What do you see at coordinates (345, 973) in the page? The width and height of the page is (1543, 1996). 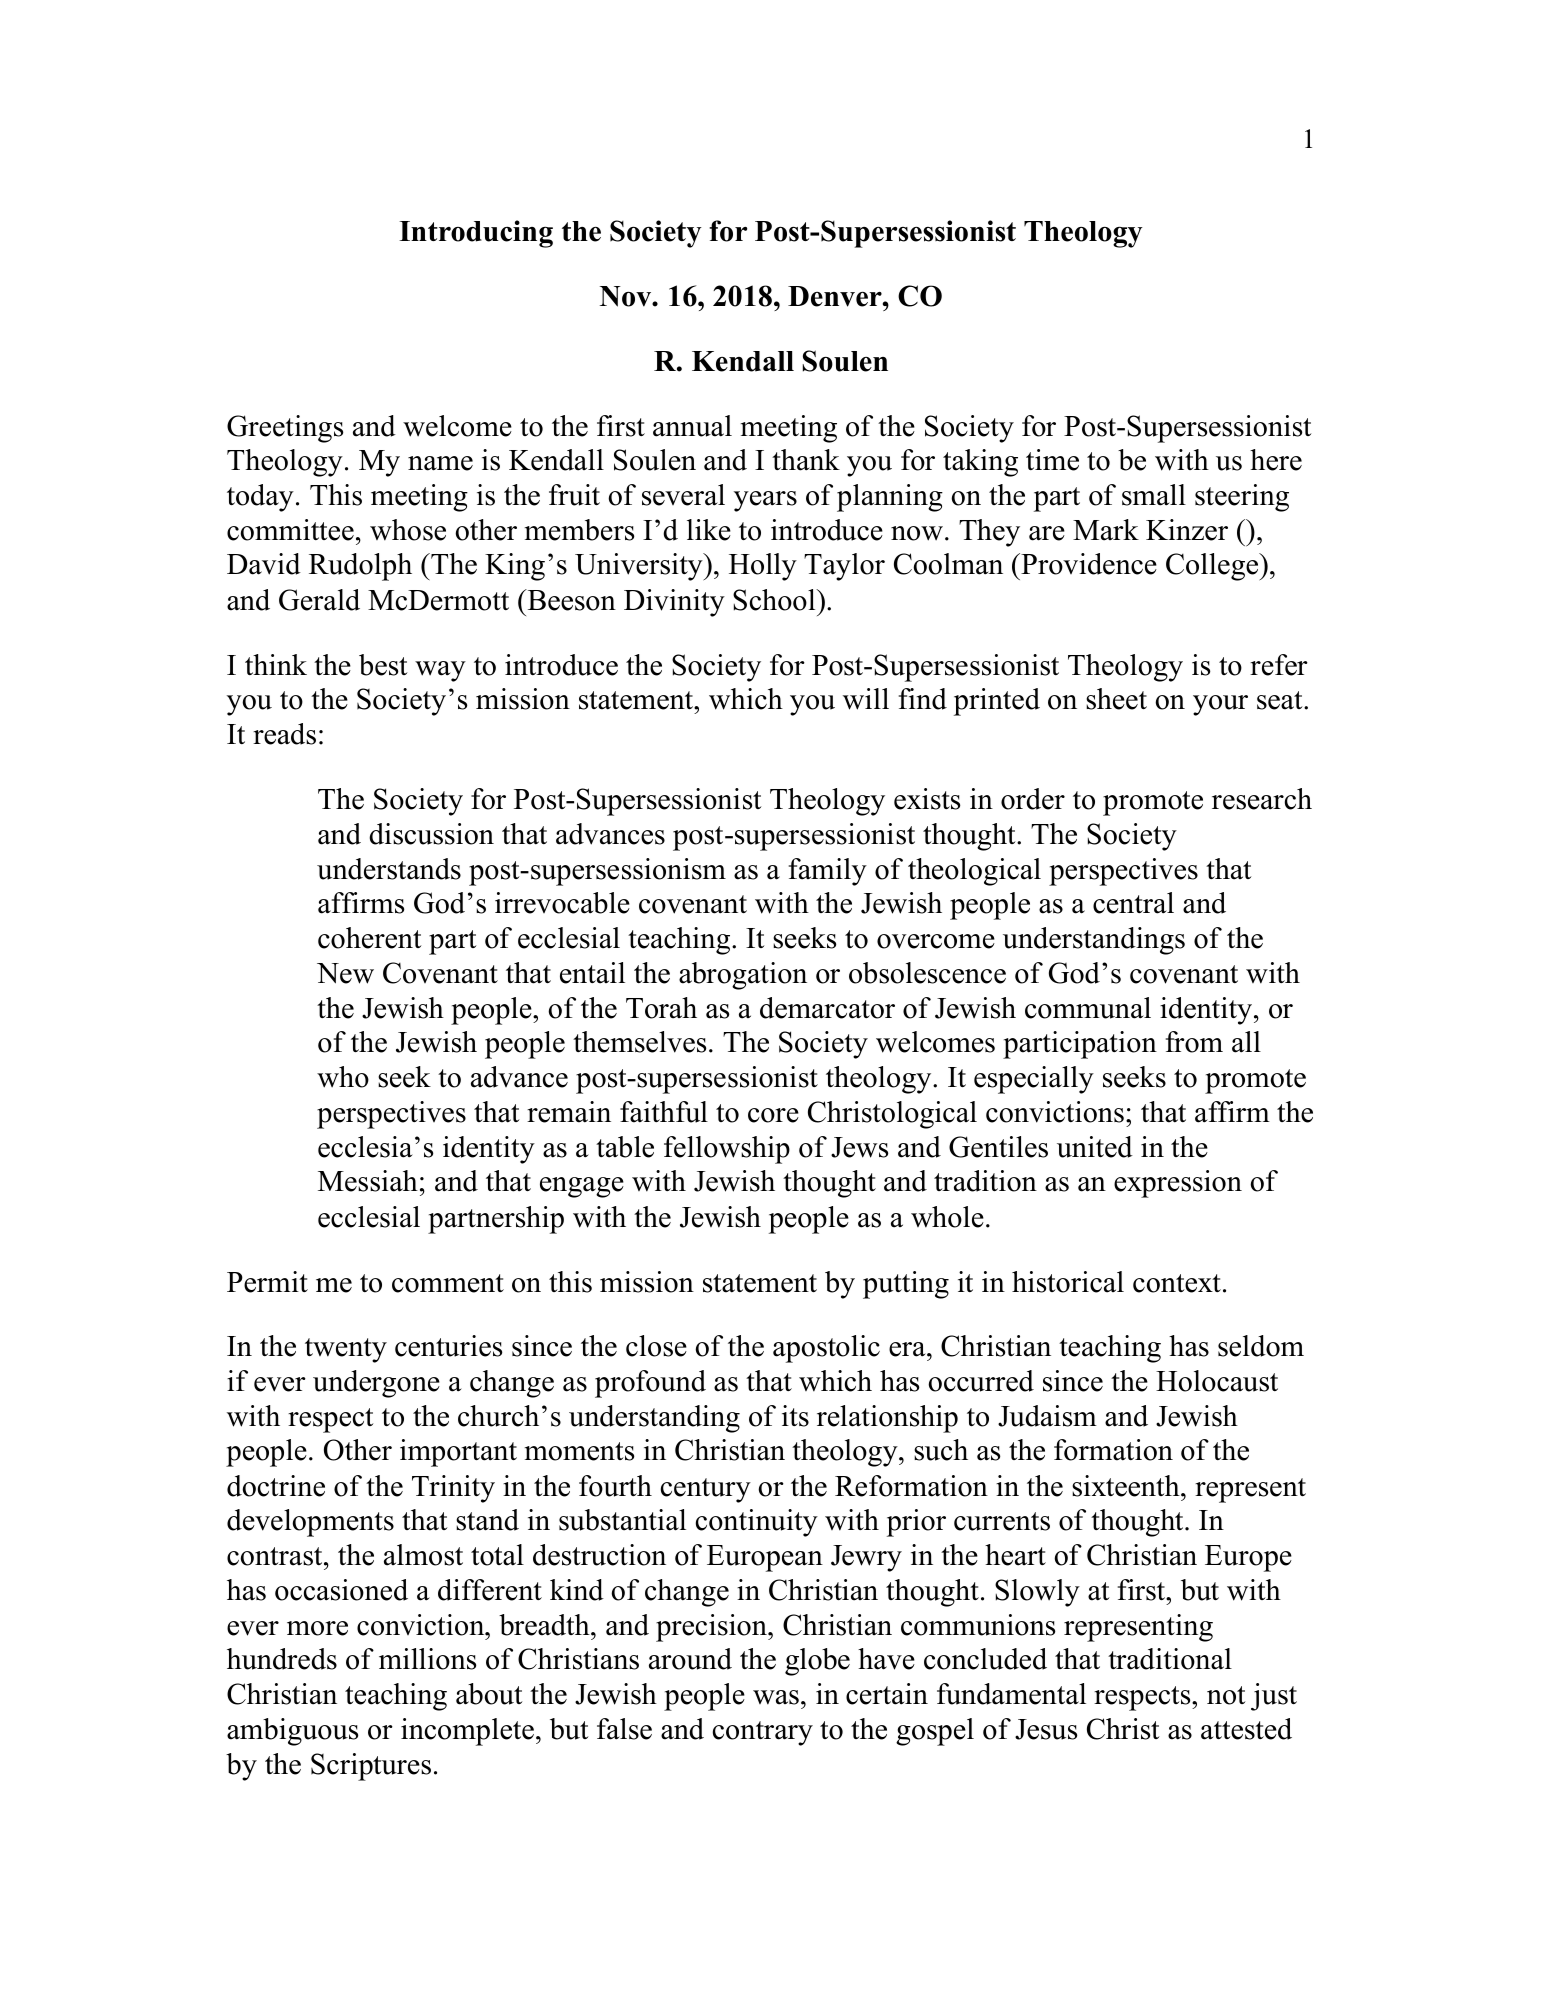 I see `New` at bounding box center [345, 973].
